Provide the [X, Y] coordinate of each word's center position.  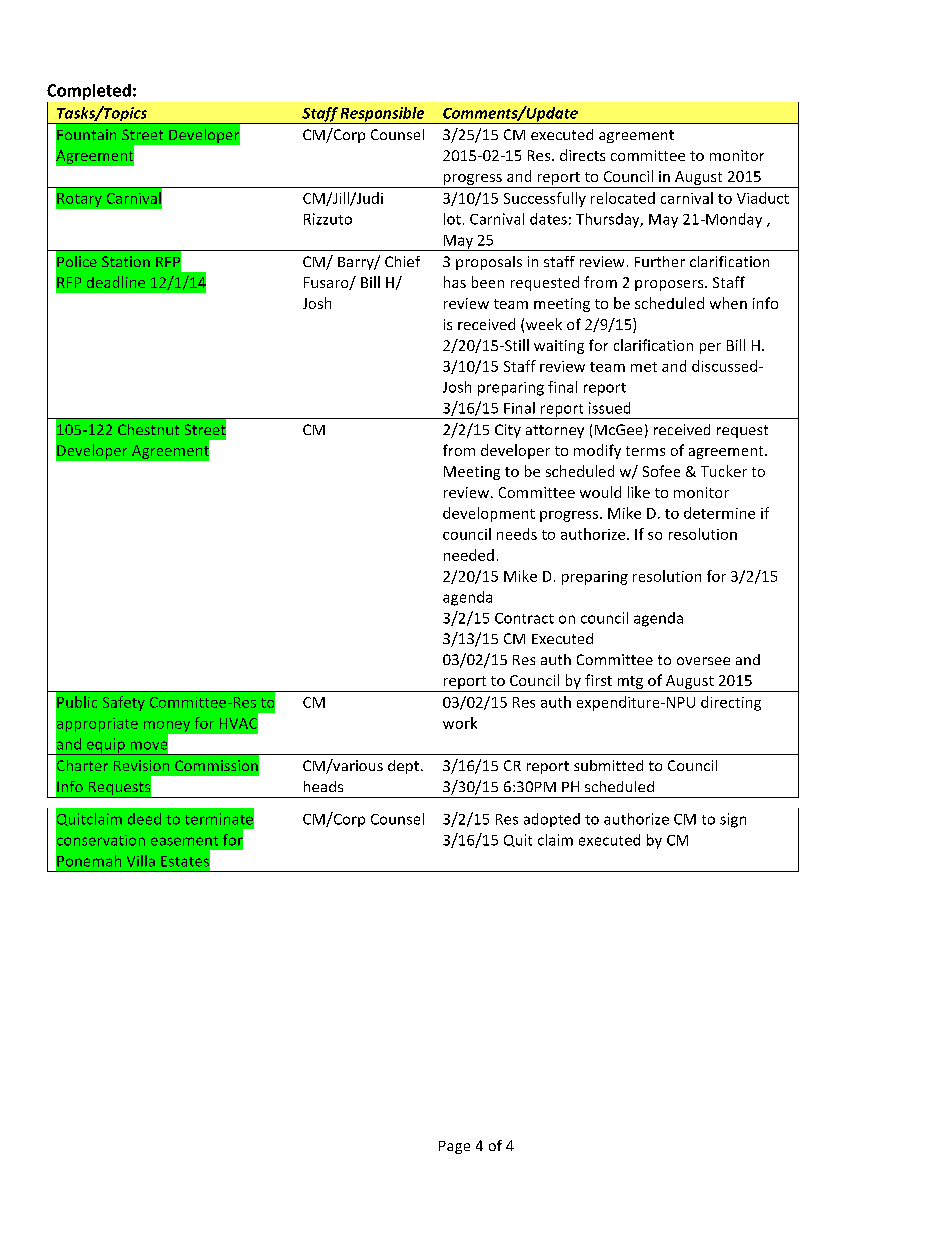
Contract [524, 618]
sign [733, 820]
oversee [703, 661]
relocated [623, 198]
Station [126, 261]
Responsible [383, 115]
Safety [124, 703]
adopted [552, 820]
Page [454, 1147]
